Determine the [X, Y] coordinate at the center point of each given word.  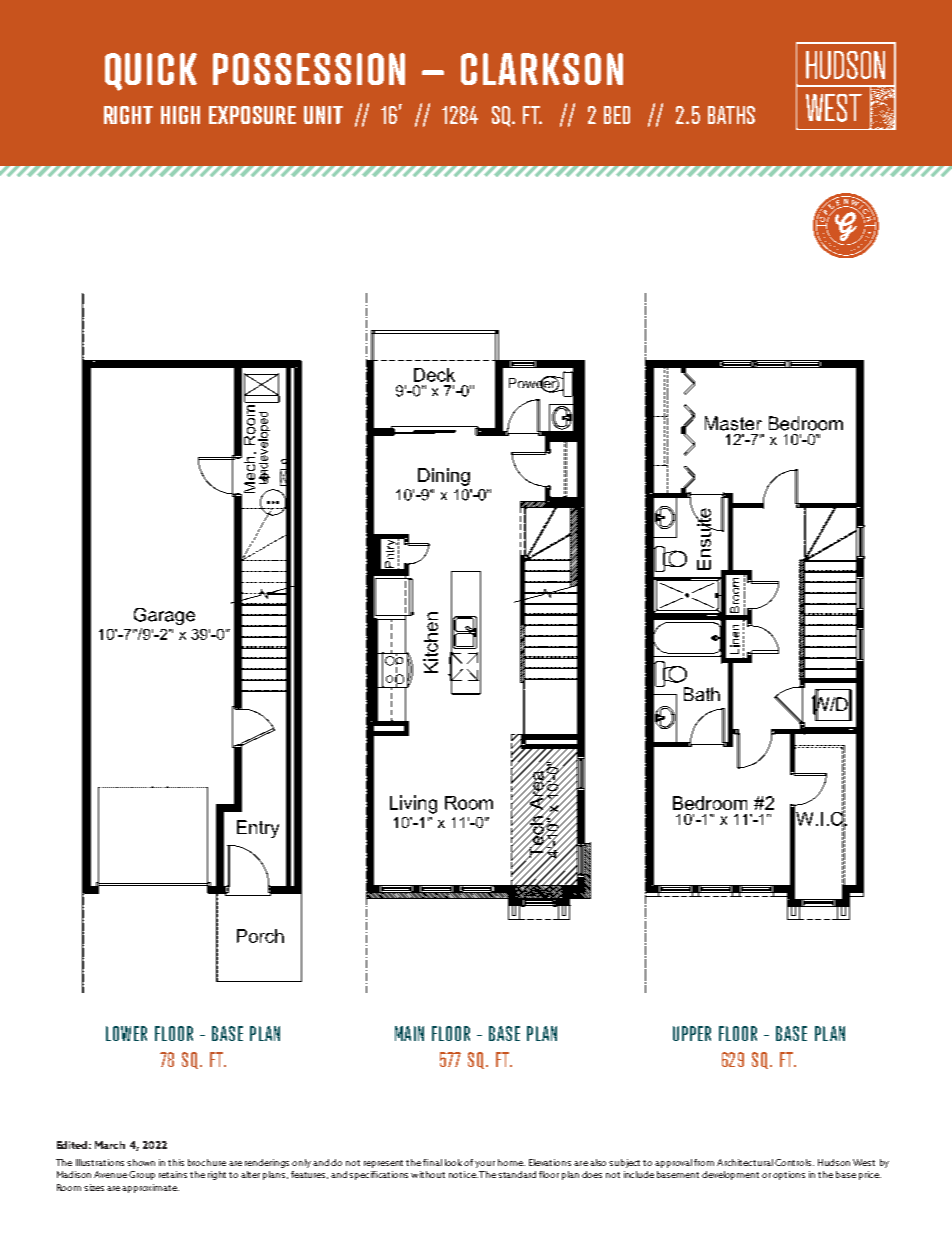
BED [617, 115]
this [176, 1162]
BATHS [731, 115]
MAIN [409, 1033]
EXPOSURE [252, 115]
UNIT [323, 115]
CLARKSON [542, 69]
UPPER [692, 1033]
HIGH [180, 115]
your [485, 1164]
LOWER [126, 1033]
